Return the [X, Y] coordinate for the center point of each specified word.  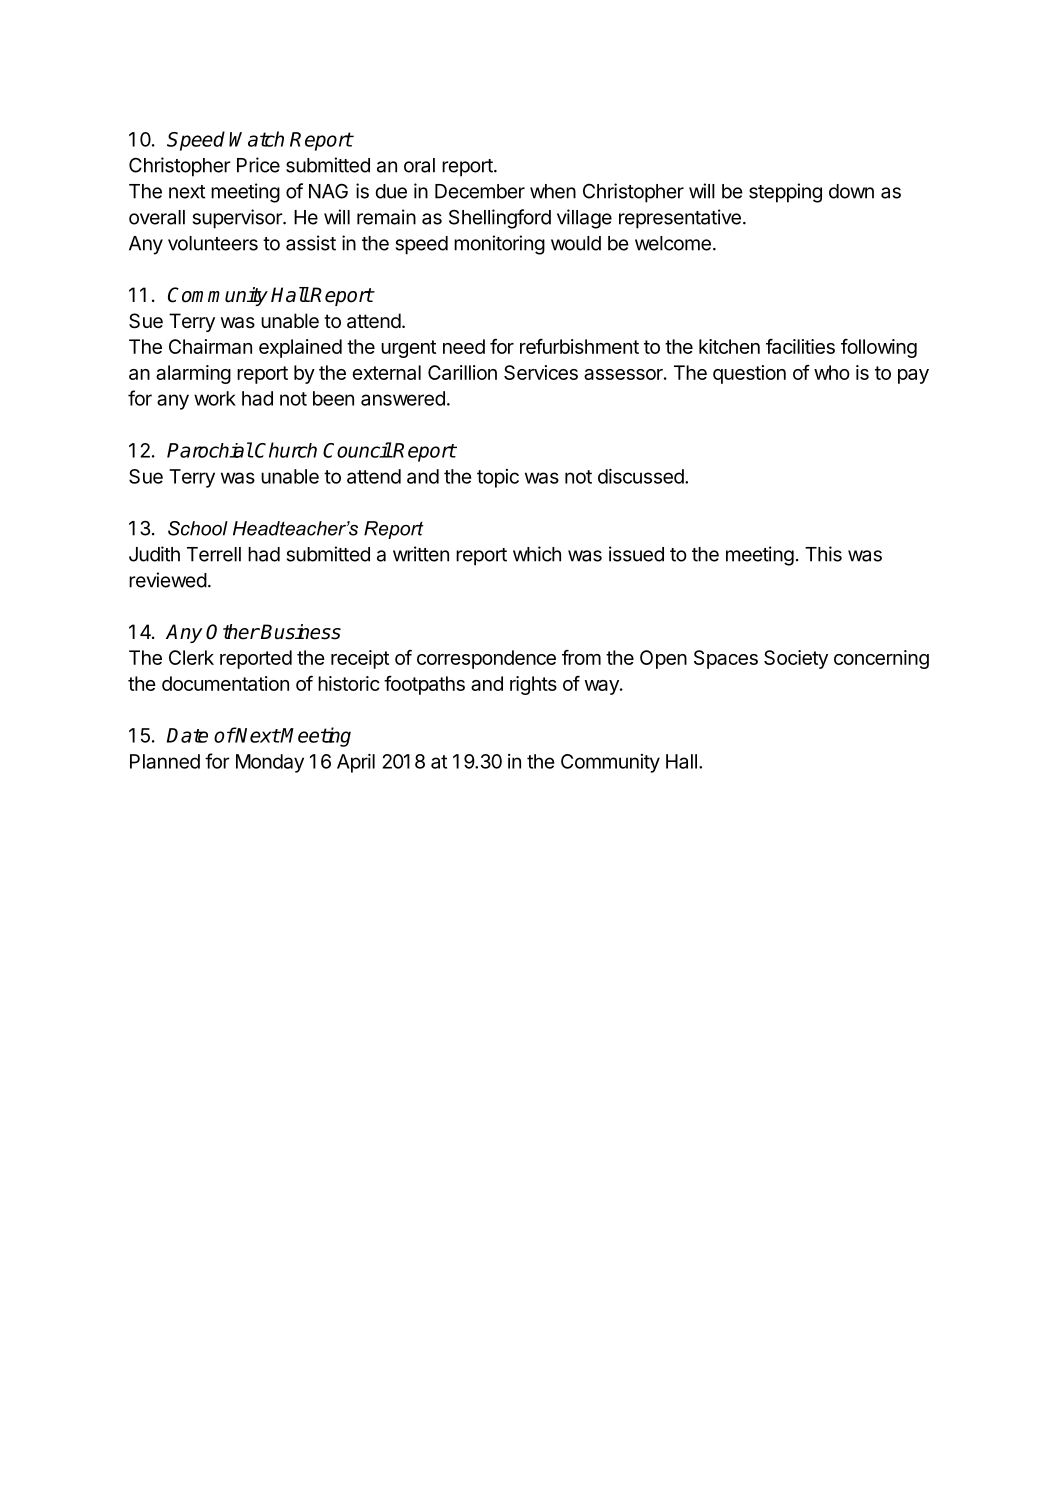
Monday [270, 763]
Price [258, 165]
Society [796, 659]
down [851, 191]
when [553, 191]
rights [533, 685]
